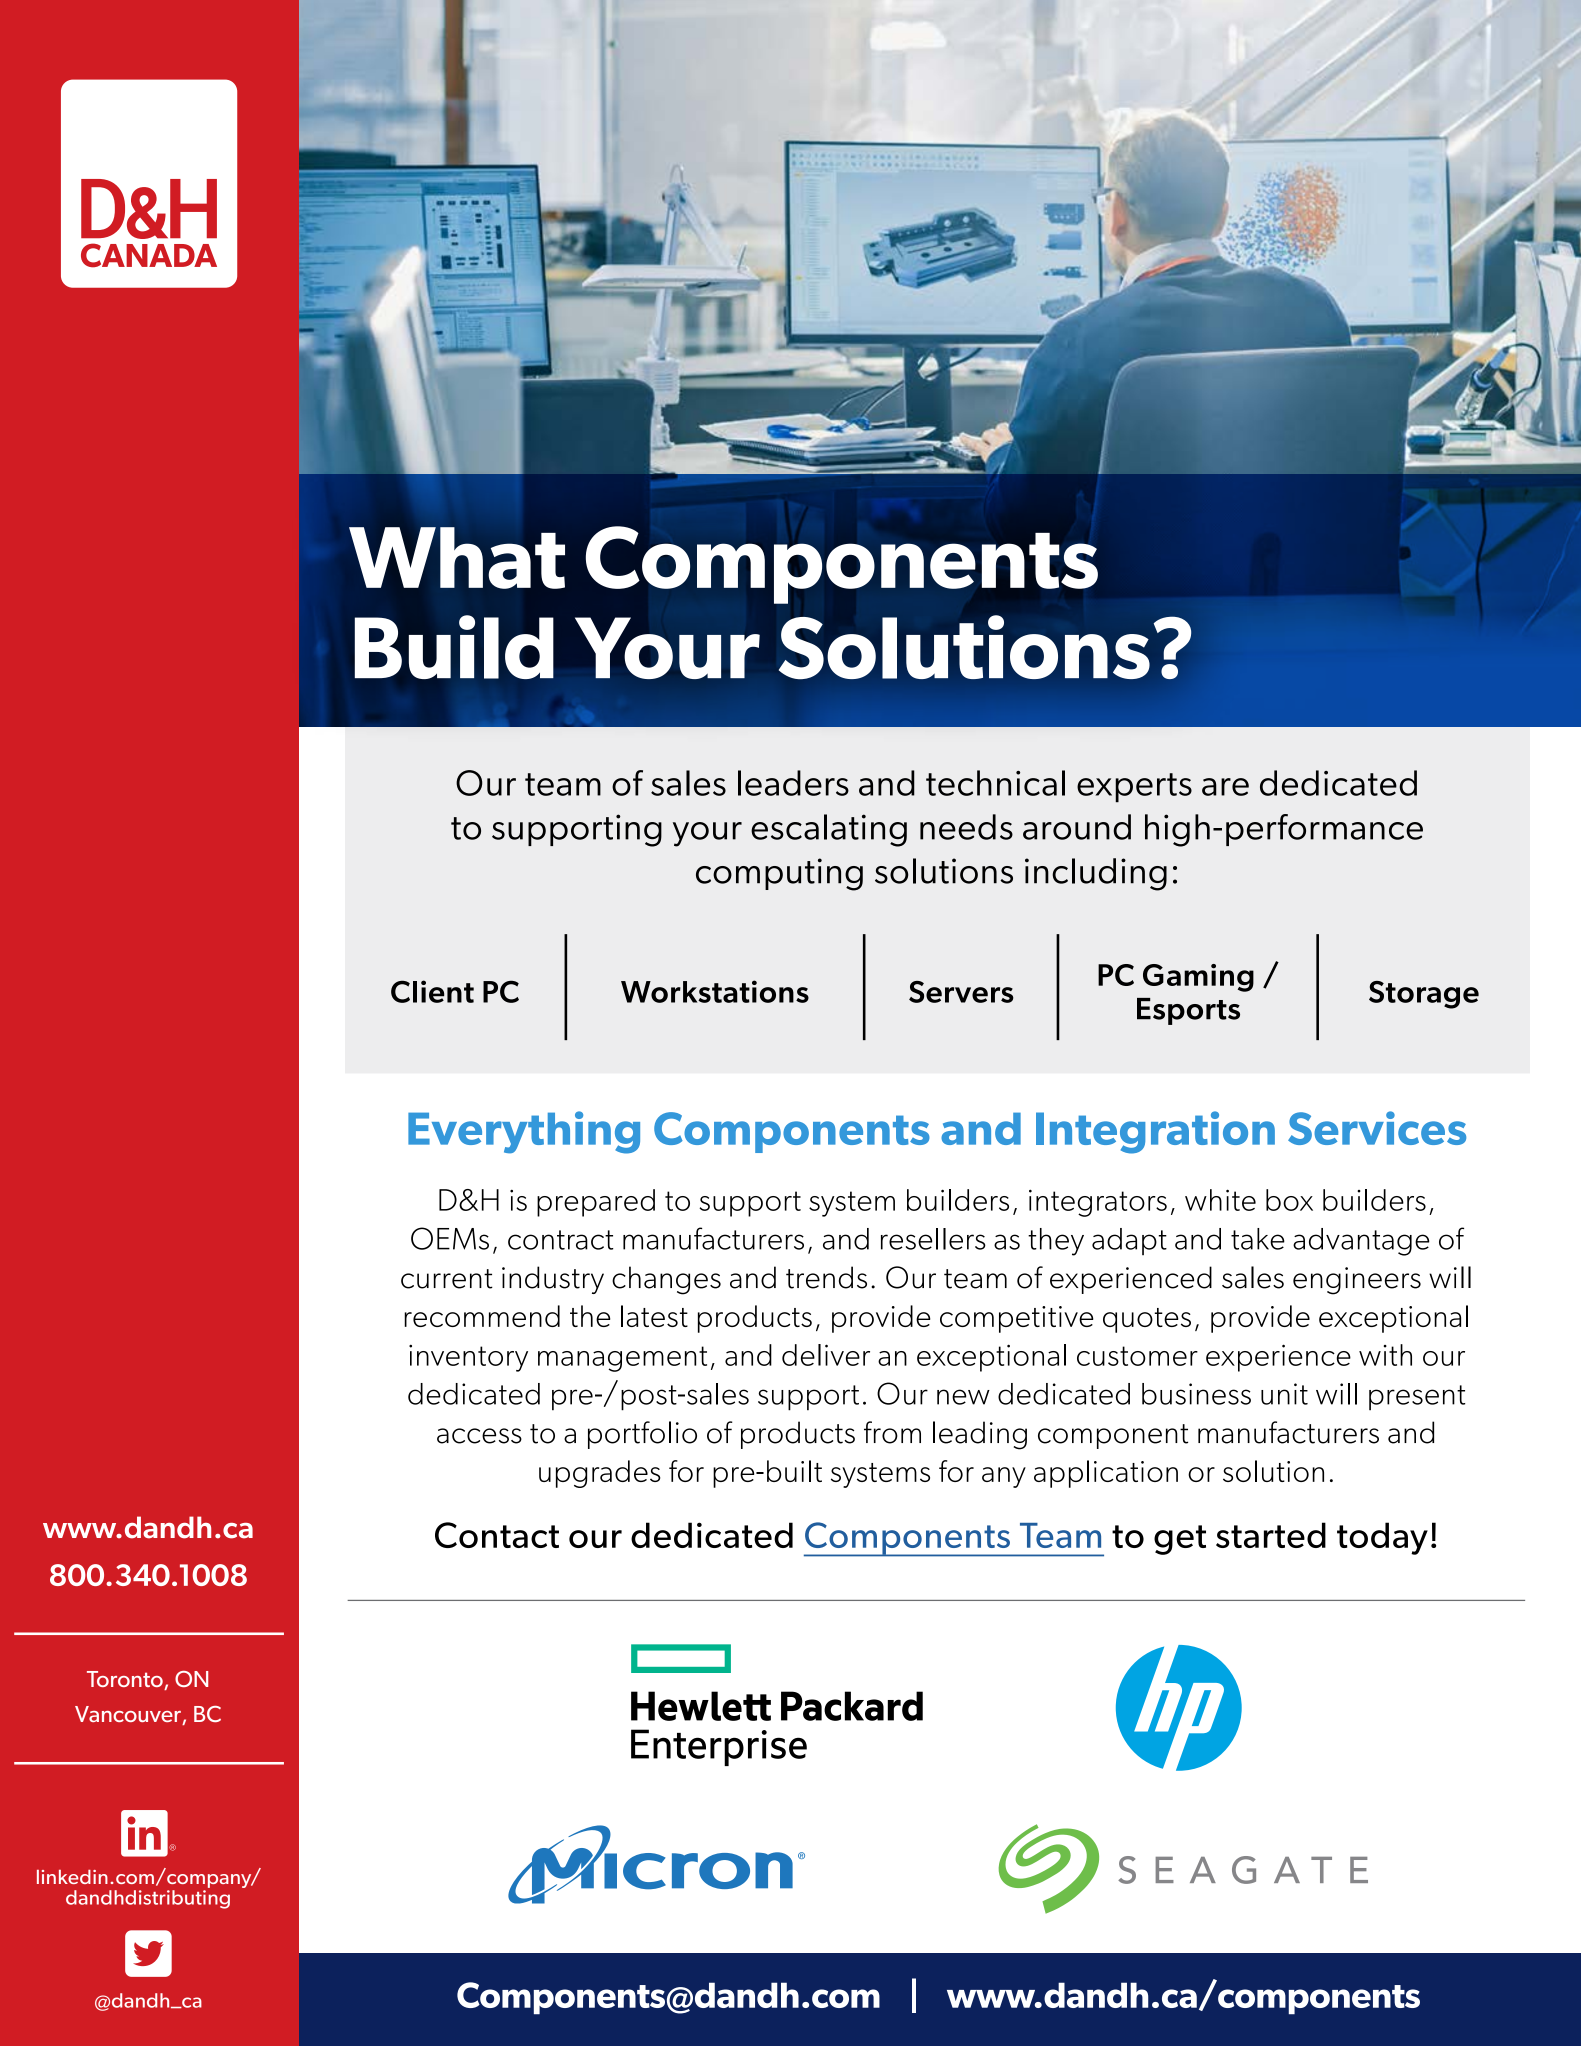 The height and width of the page is (2046, 1581). What do you see at coordinates (524, 1132) in the page?
I see `Everything` at bounding box center [524, 1132].
